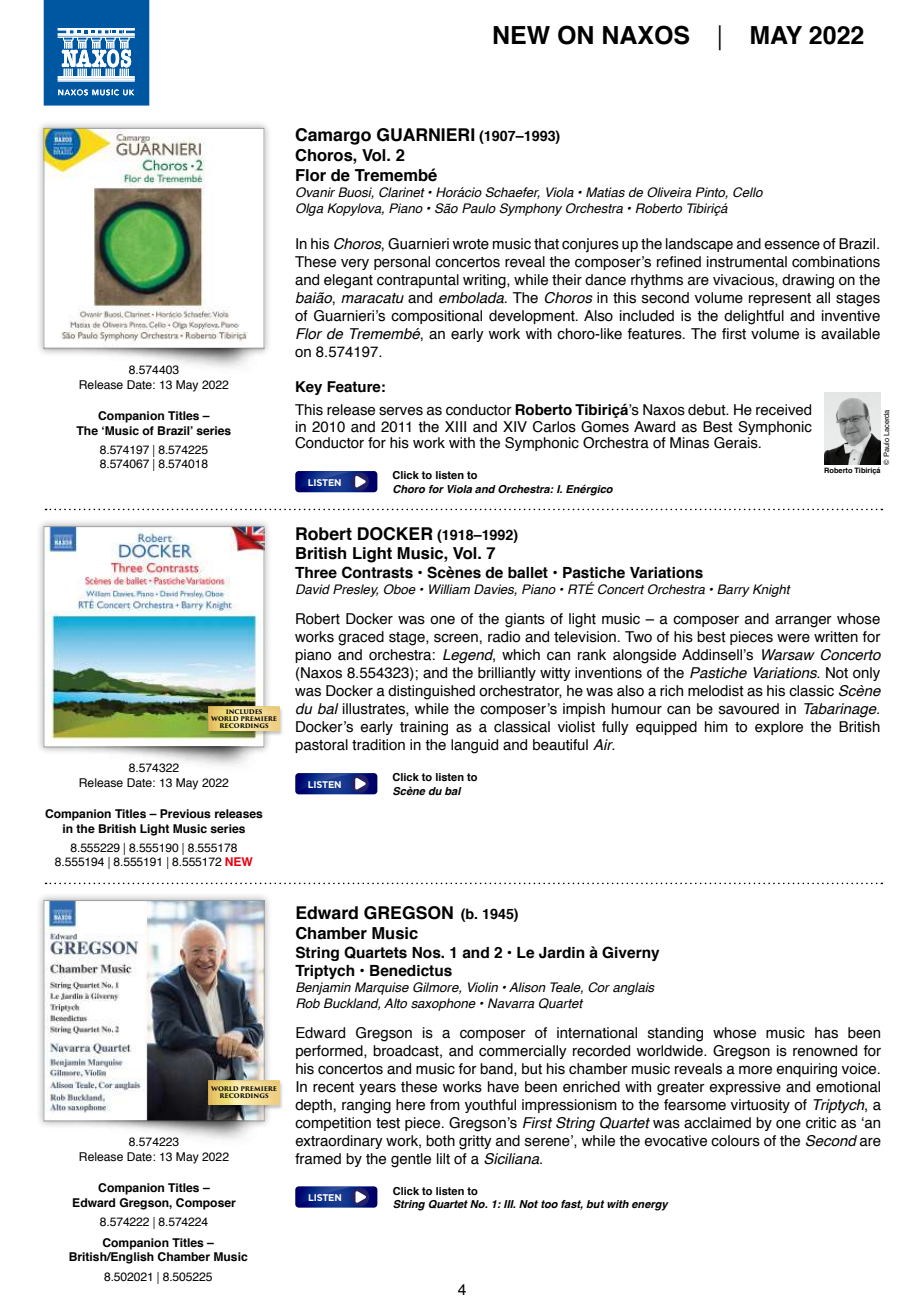 This document has height=1311, width=924. I want to click on Benjamin, so click(323, 988).
